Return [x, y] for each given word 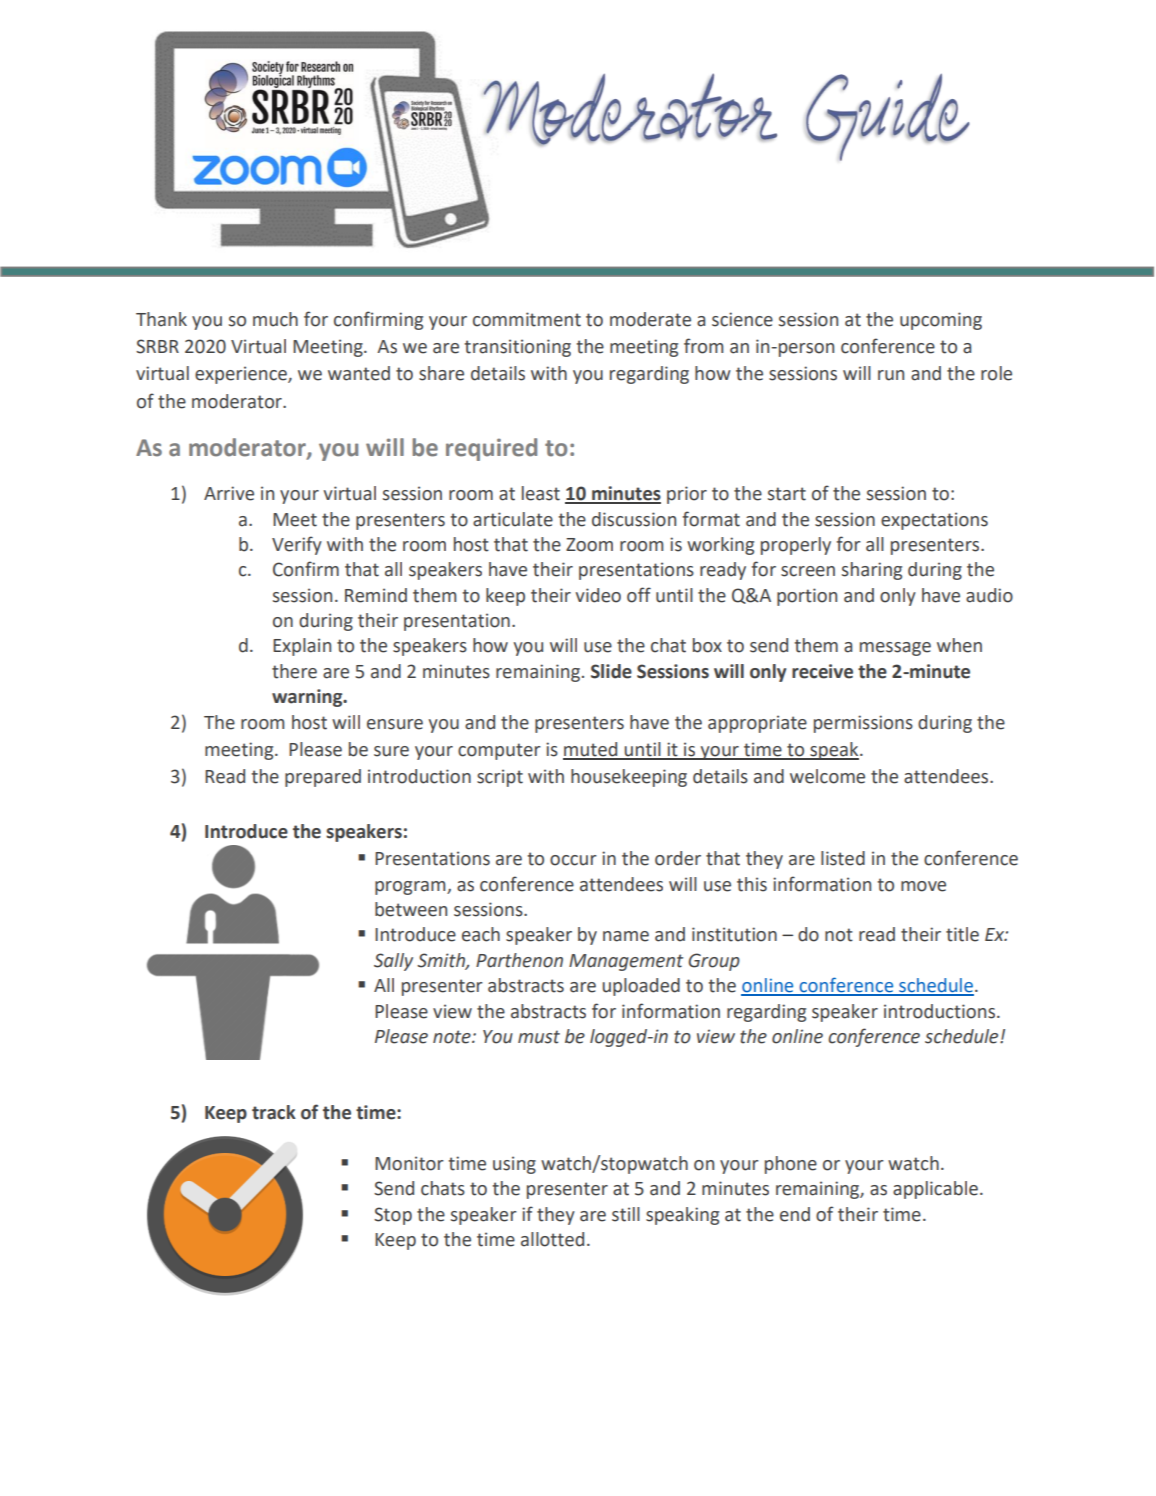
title [962, 934]
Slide [611, 671]
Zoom [589, 545]
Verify [297, 545]
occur [573, 860]
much [275, 319]
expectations [934, 521]
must [539, 1037]
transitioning [517, 348]
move [923, 886]
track [274, 1112]
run [891, 375]
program [411, 888]
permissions [863, 724]
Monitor [409, 1163]
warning [308, 698]
